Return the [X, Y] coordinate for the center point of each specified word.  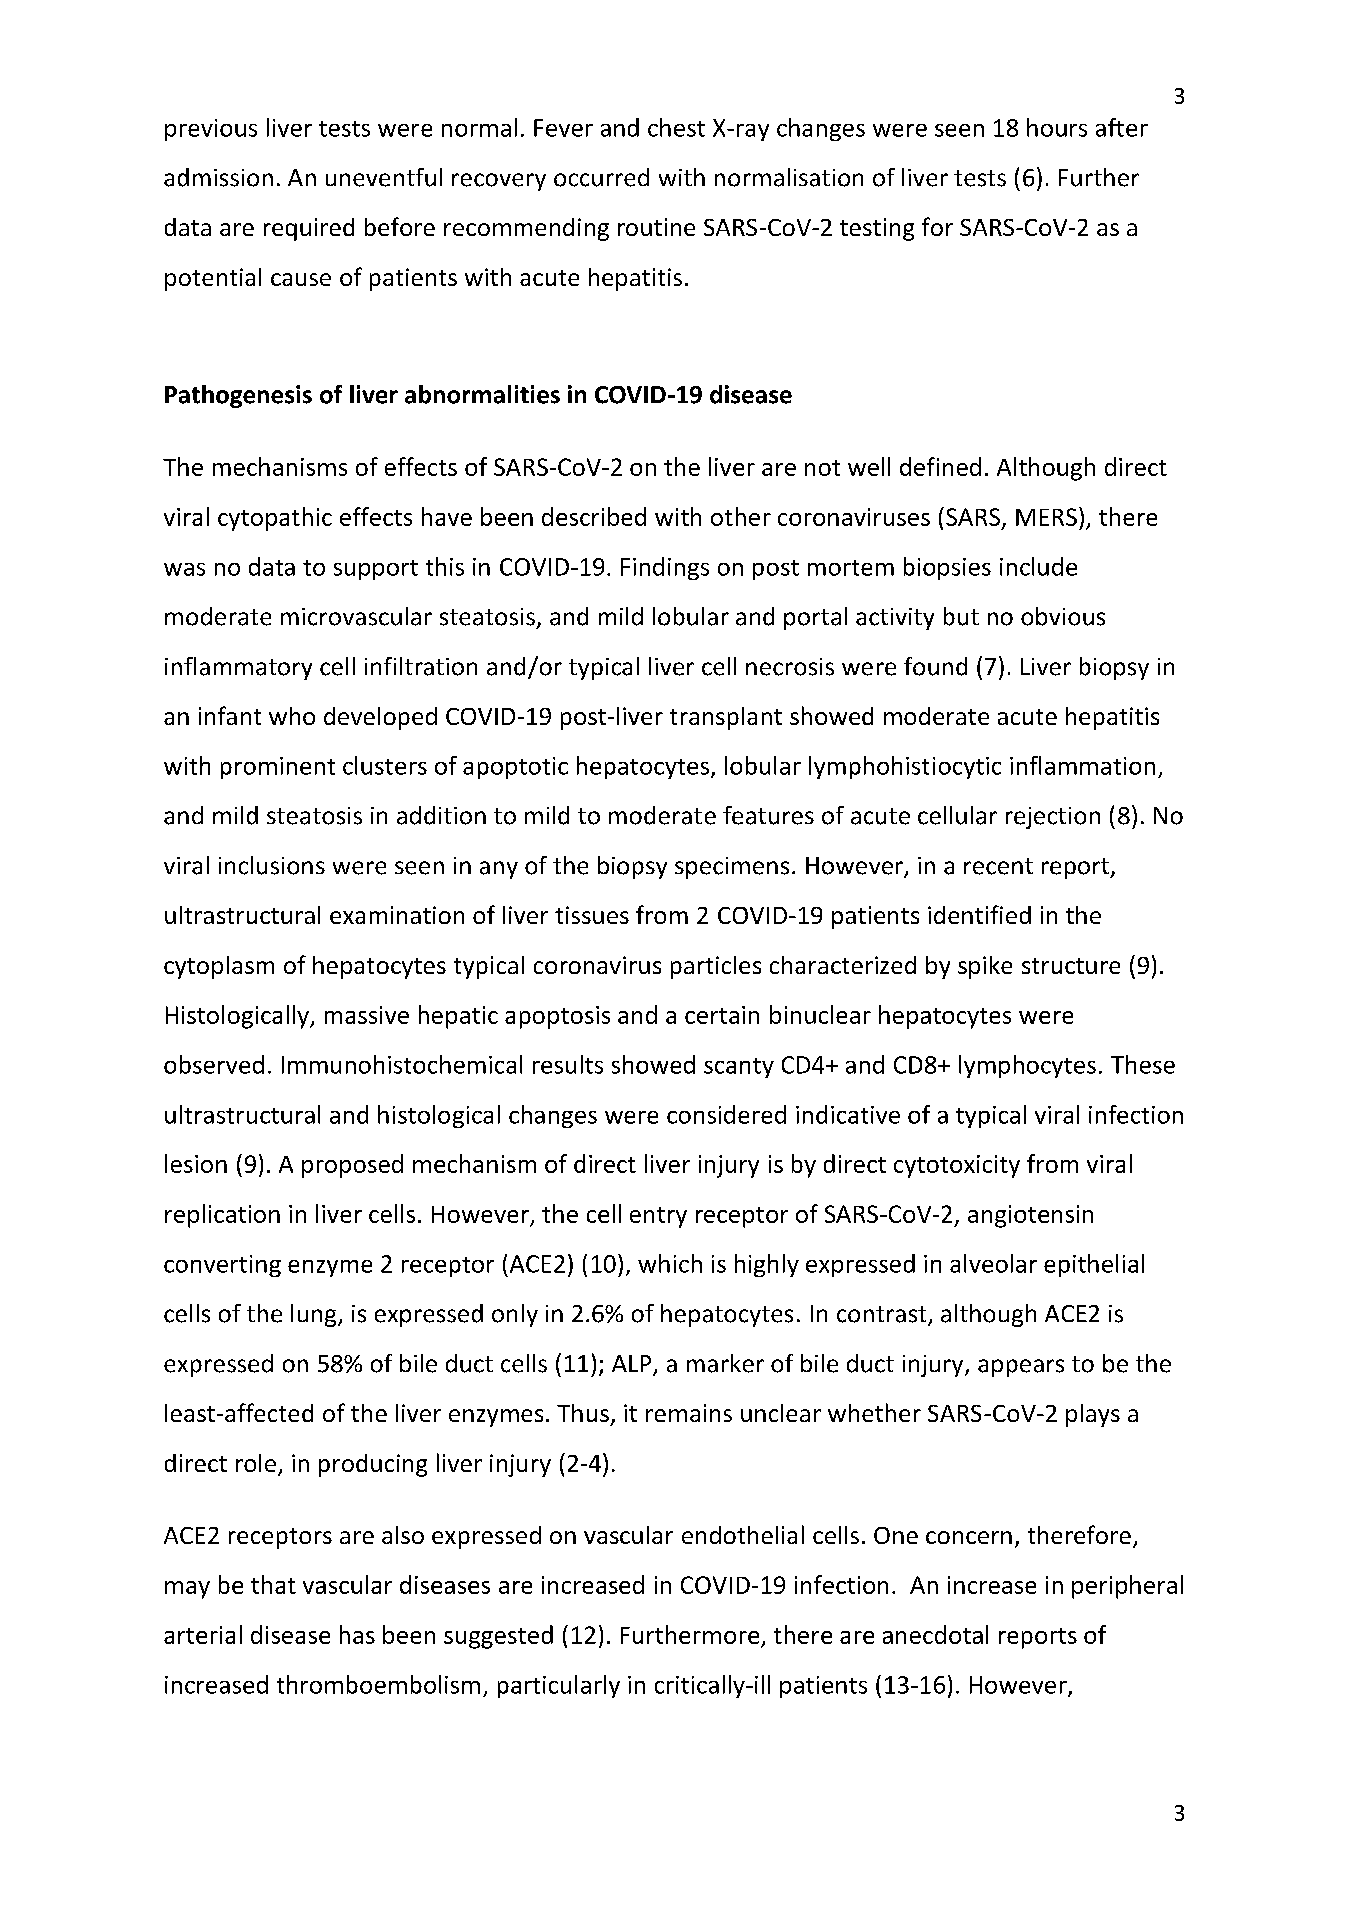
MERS [1046, 517]
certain [722, 1015]
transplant [726, 718]
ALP [633, 1365]
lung [315, 1315]
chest [676, 127]
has [357, 1634]
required [309, 229]
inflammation [1082, 765]
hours [1057, 127]
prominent [278, 768]
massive [367, 1015]
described [594, 516]
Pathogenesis [238, 396]
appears [1021, 1368]
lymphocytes [1027, 1066]
